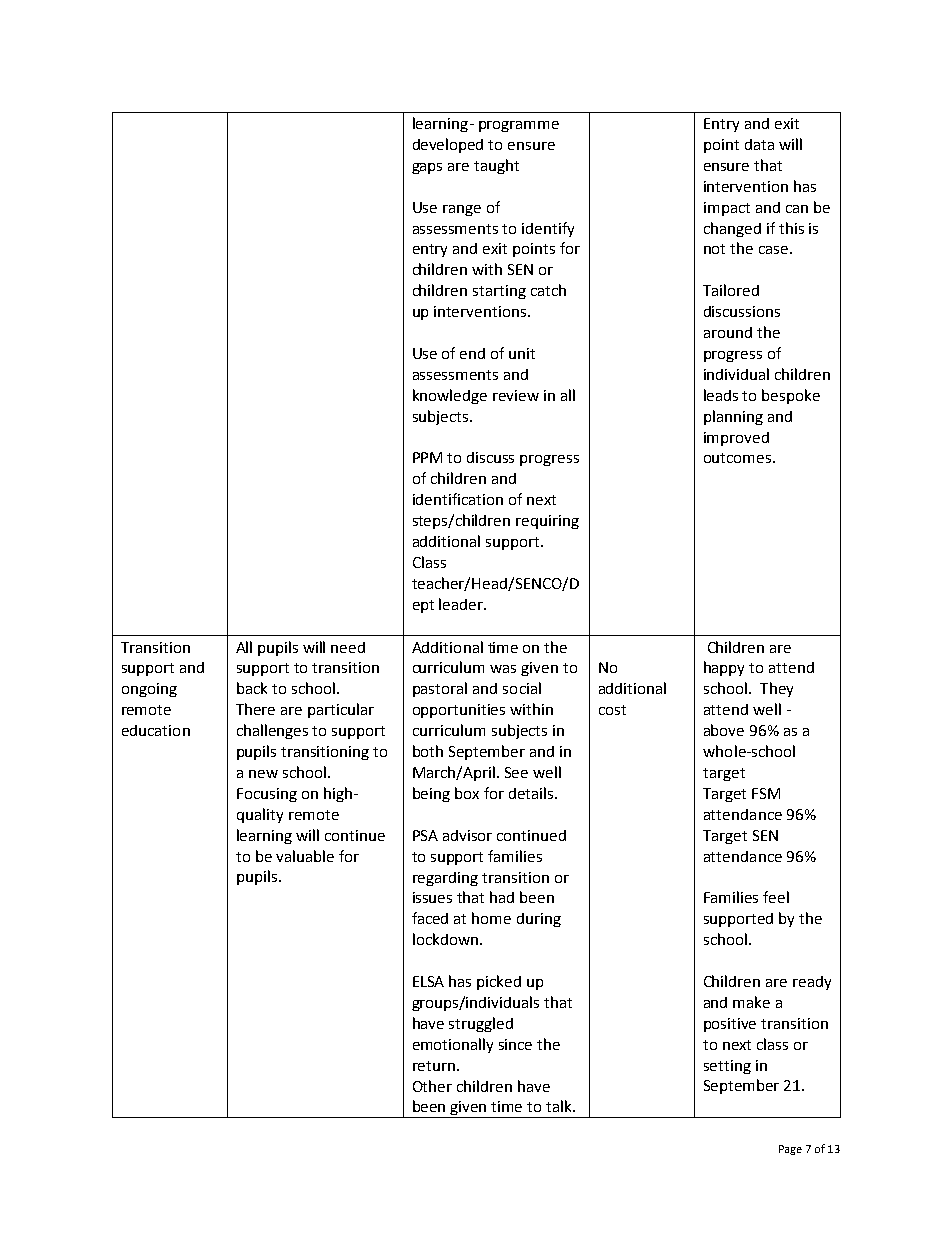 The width and height of the document is (952, 1233). I want to click on impact, so click(727, 209).
